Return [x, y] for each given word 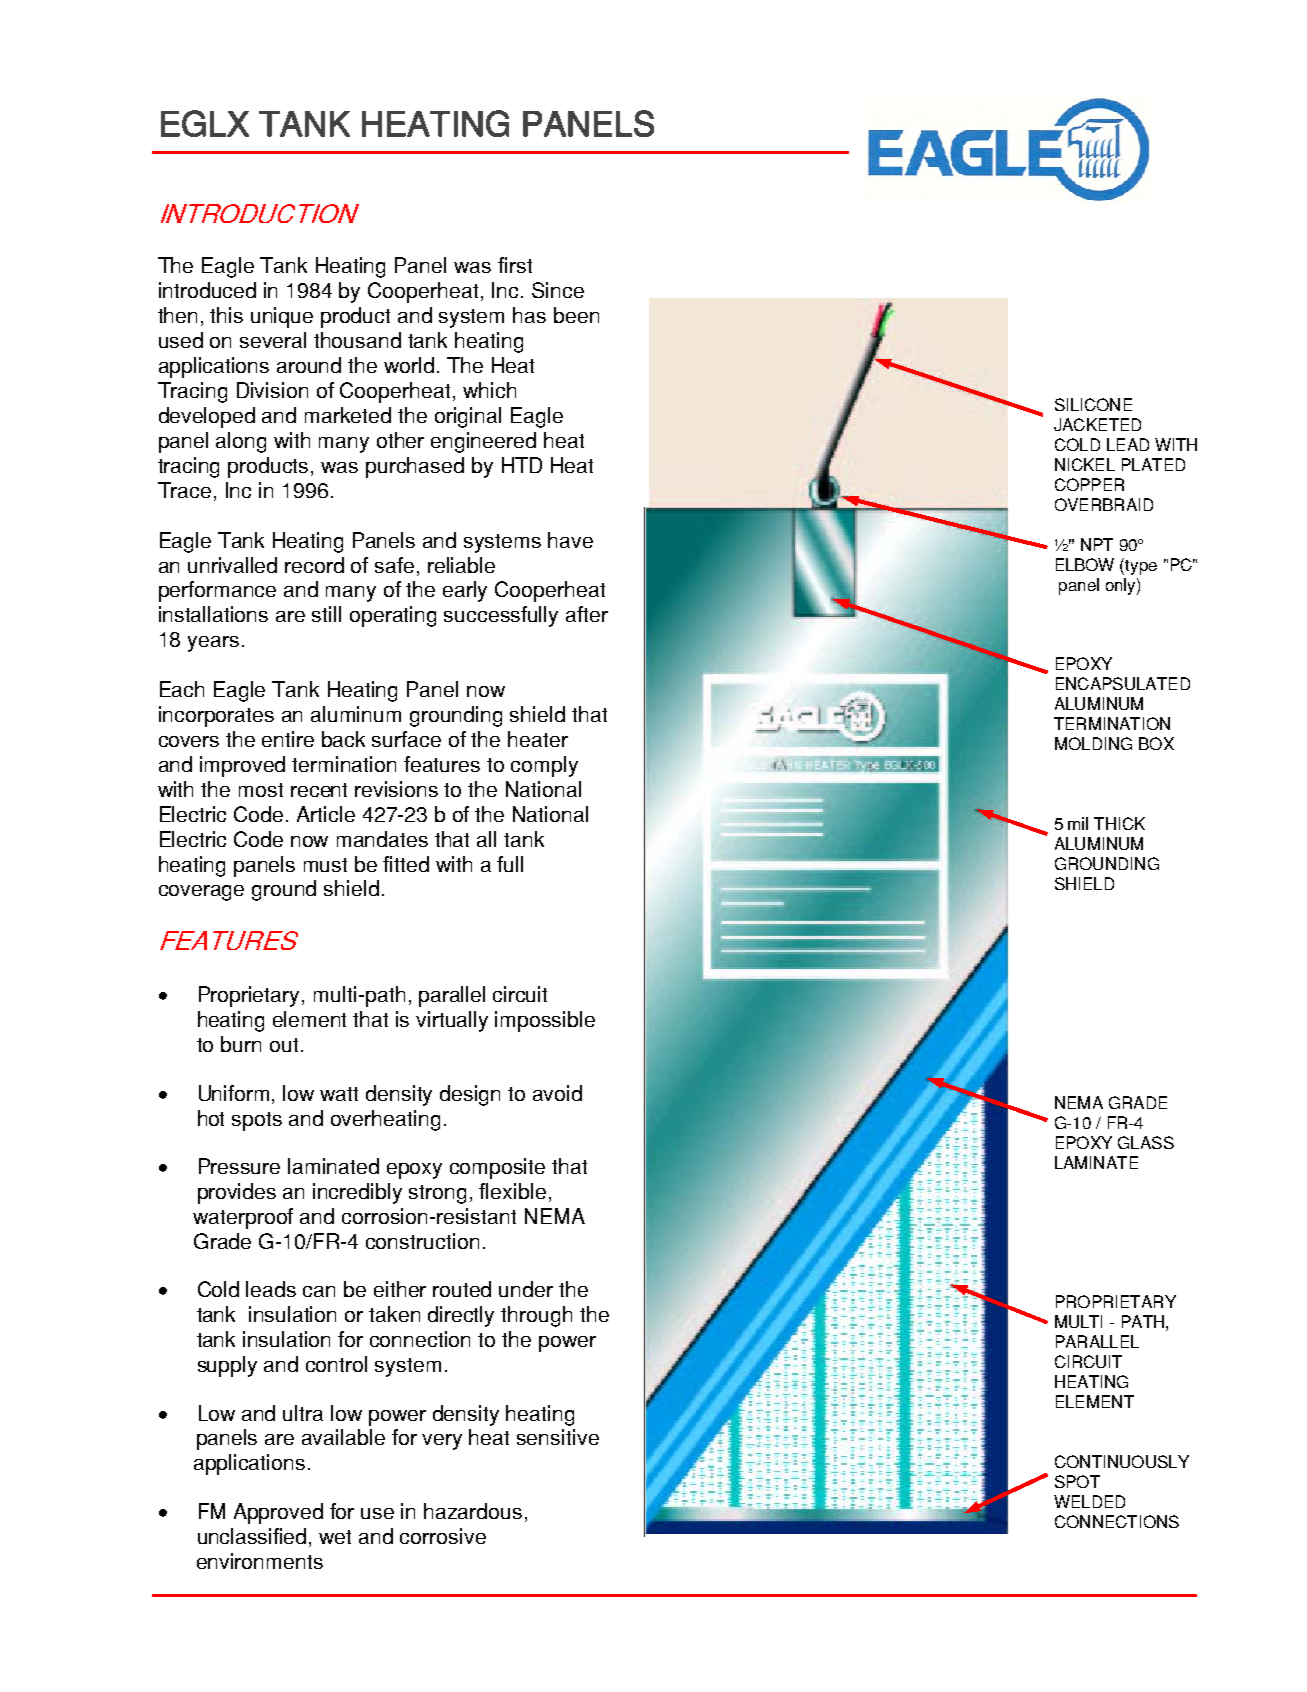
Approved [278, 1513]
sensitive [558, 1437]
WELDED [1089, 1501]
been [576, 315]
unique [282, 317]
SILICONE [1093, 404]
